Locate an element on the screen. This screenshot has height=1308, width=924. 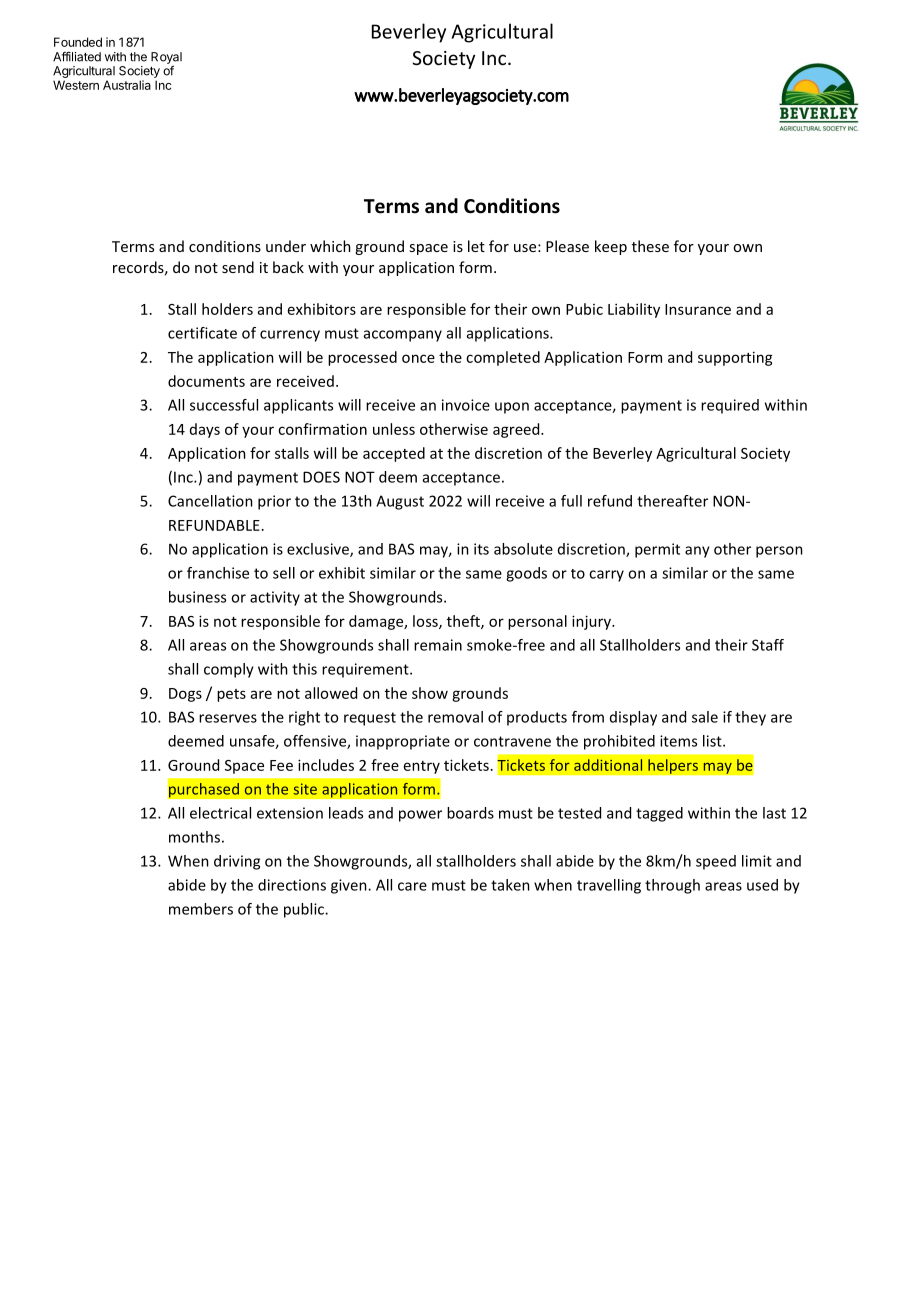
removal is located at coordinates (455, 717).
